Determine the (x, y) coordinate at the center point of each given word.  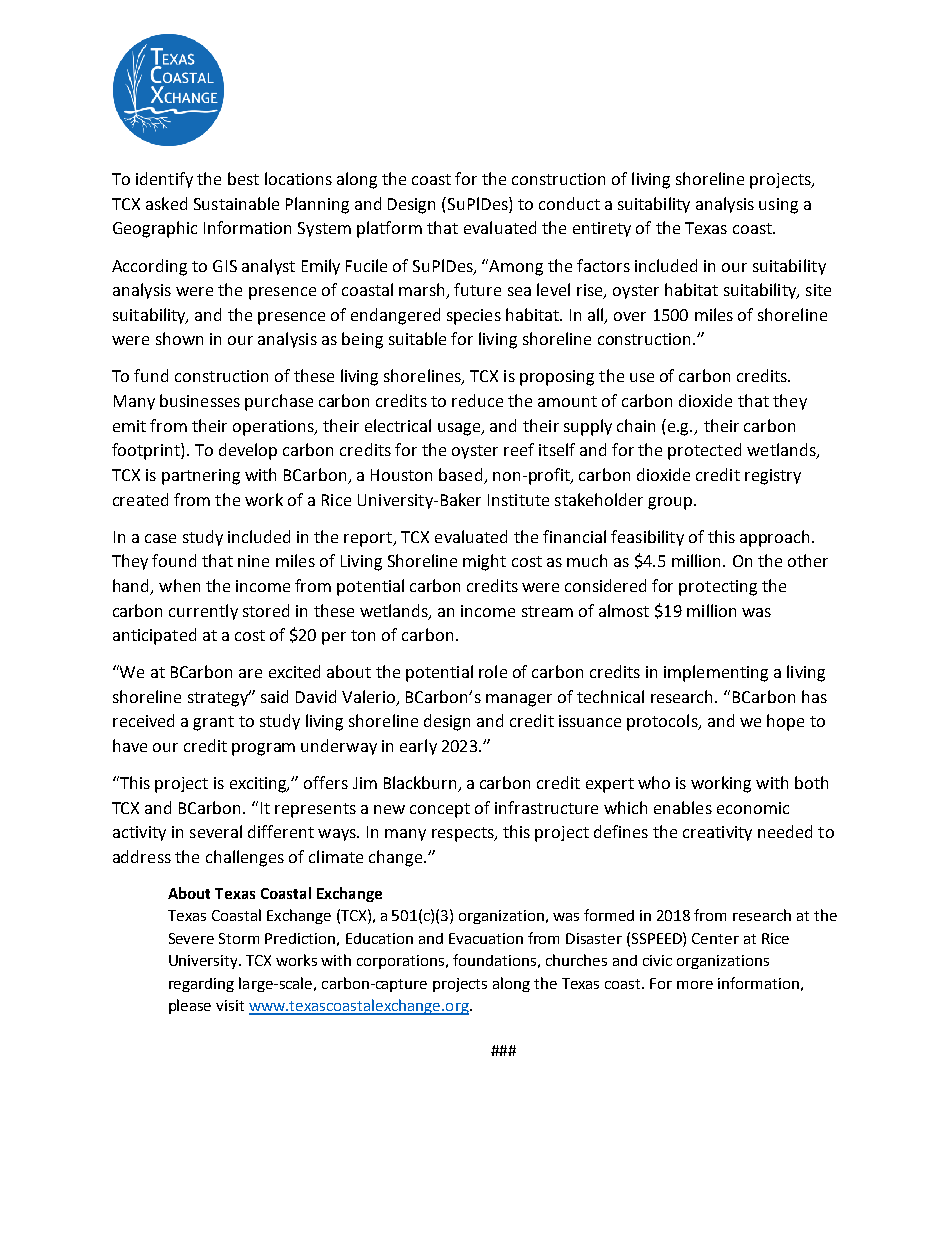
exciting (259, 785)
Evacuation (486, 938)
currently (203, 612)
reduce (477, 400)
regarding (201, 985)
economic (753, 808)
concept (440, 810)
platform (389, 229)
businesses (200, 400)
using (778, 206)
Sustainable (236, 203)
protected (704, 451)
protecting (718, 588)
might (484, 562)
